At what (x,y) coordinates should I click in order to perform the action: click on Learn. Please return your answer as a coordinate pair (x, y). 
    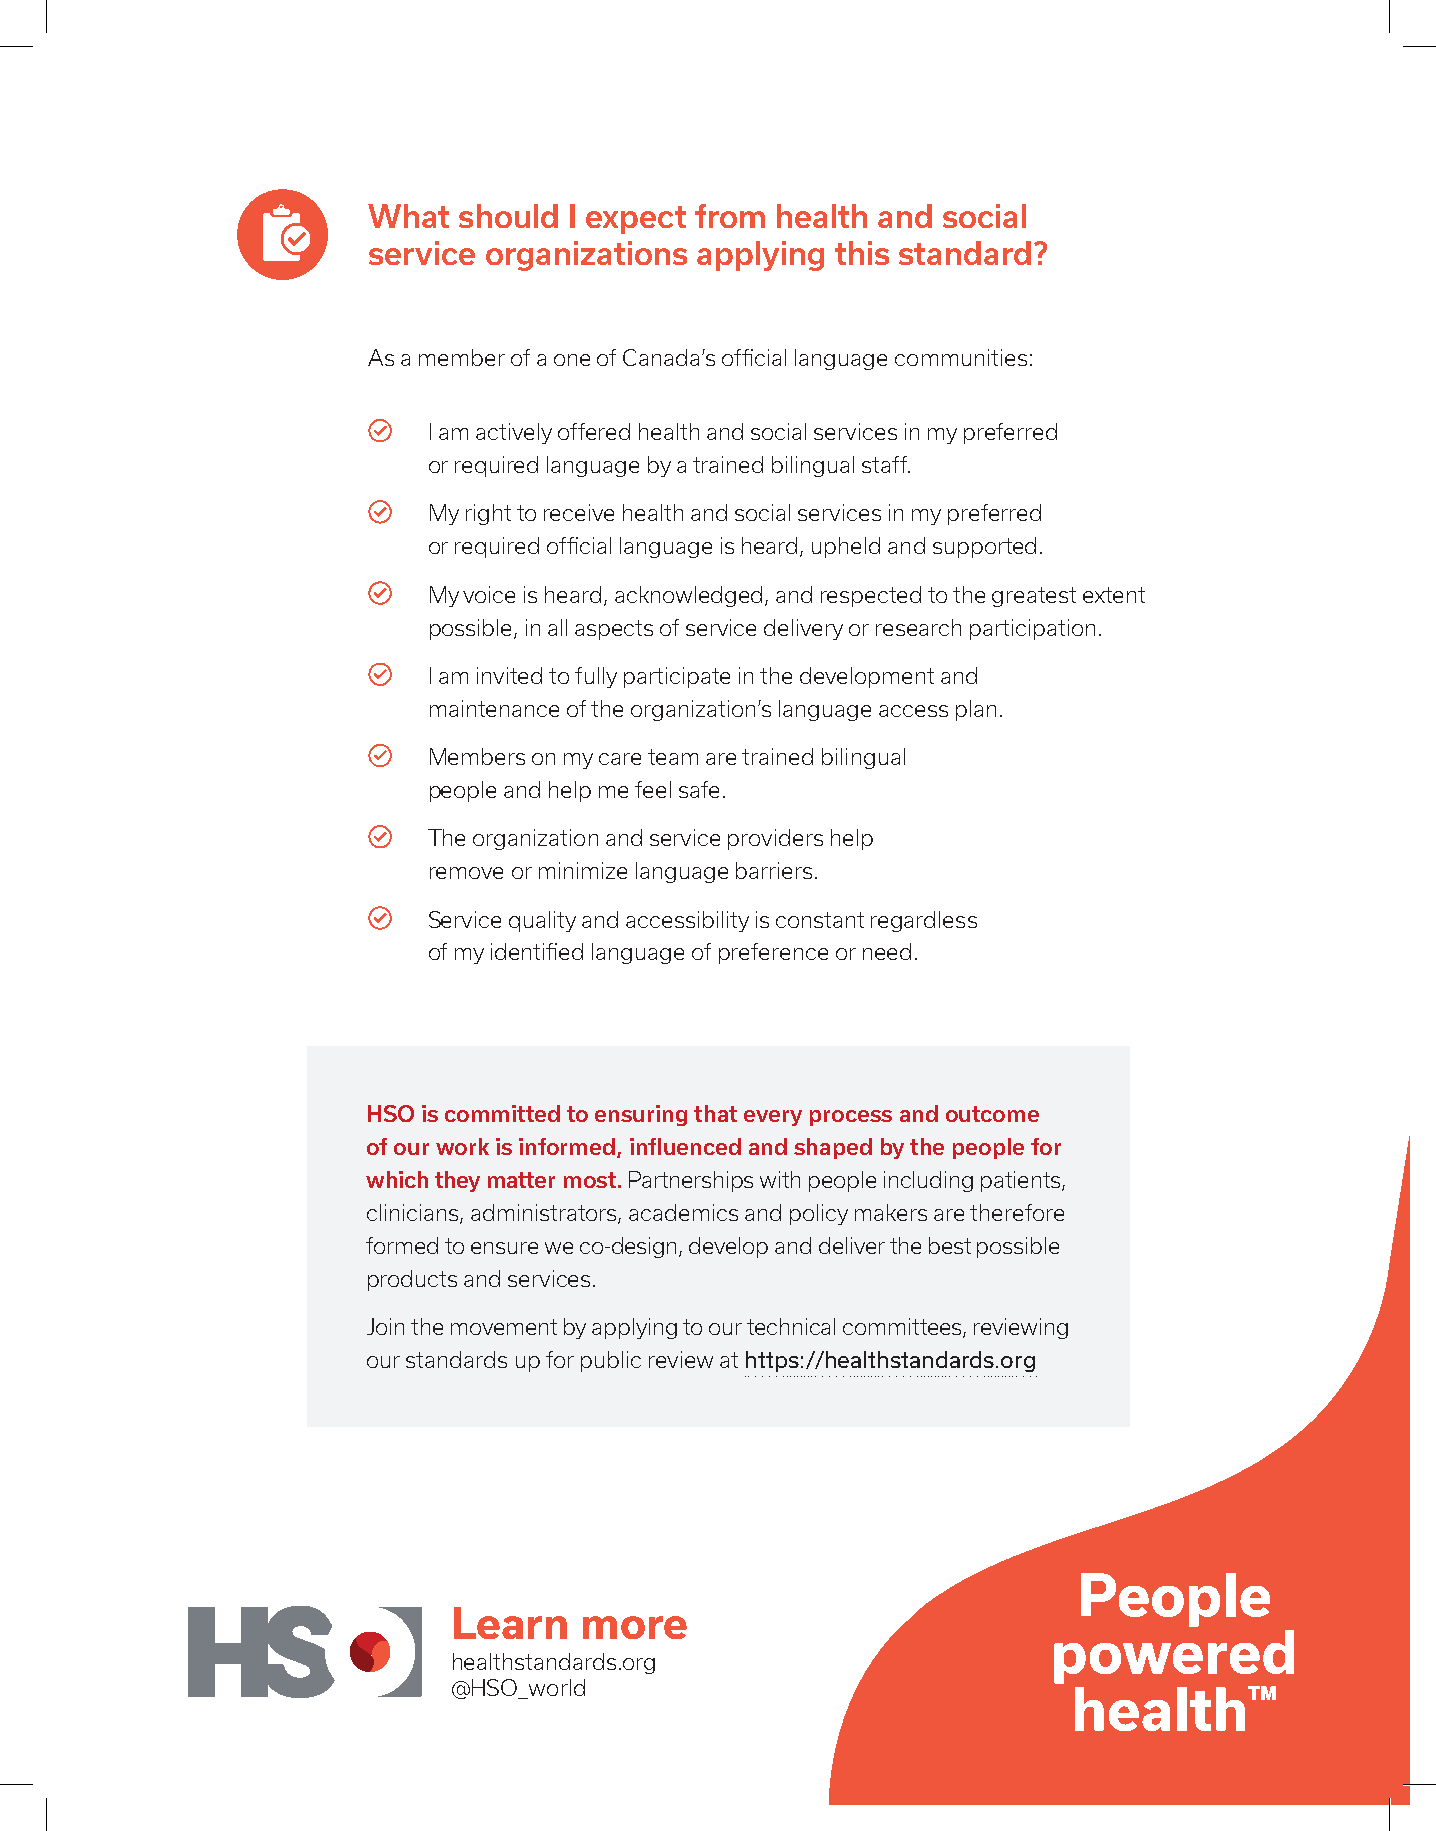
    Looking at the image, I should click on (510, 1623).
